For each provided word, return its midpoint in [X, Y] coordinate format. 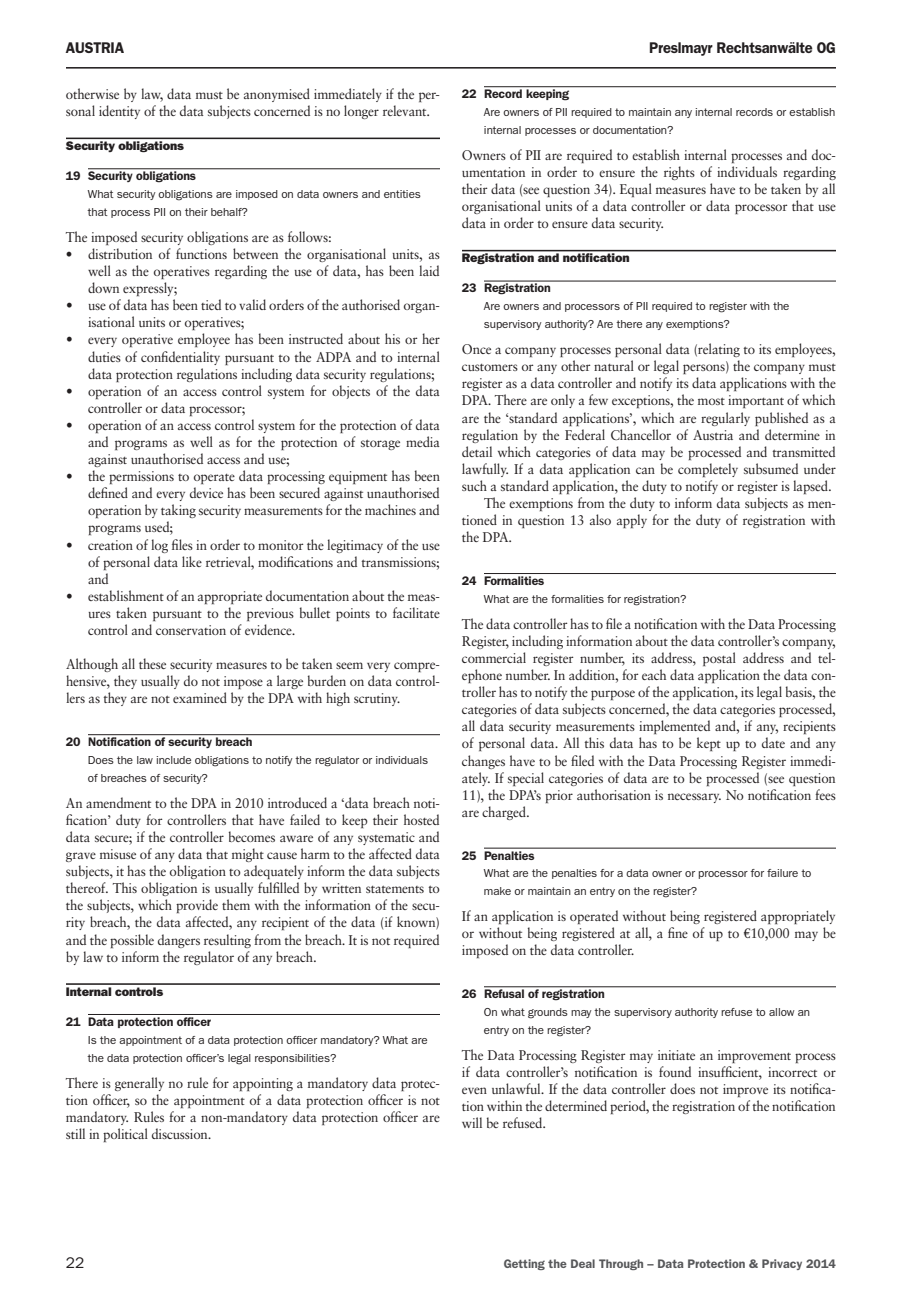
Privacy [782, 1264]
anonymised [277, 95]
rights [679, 173]
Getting [524, 1264]
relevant [406, 110]
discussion [181, 1133]
